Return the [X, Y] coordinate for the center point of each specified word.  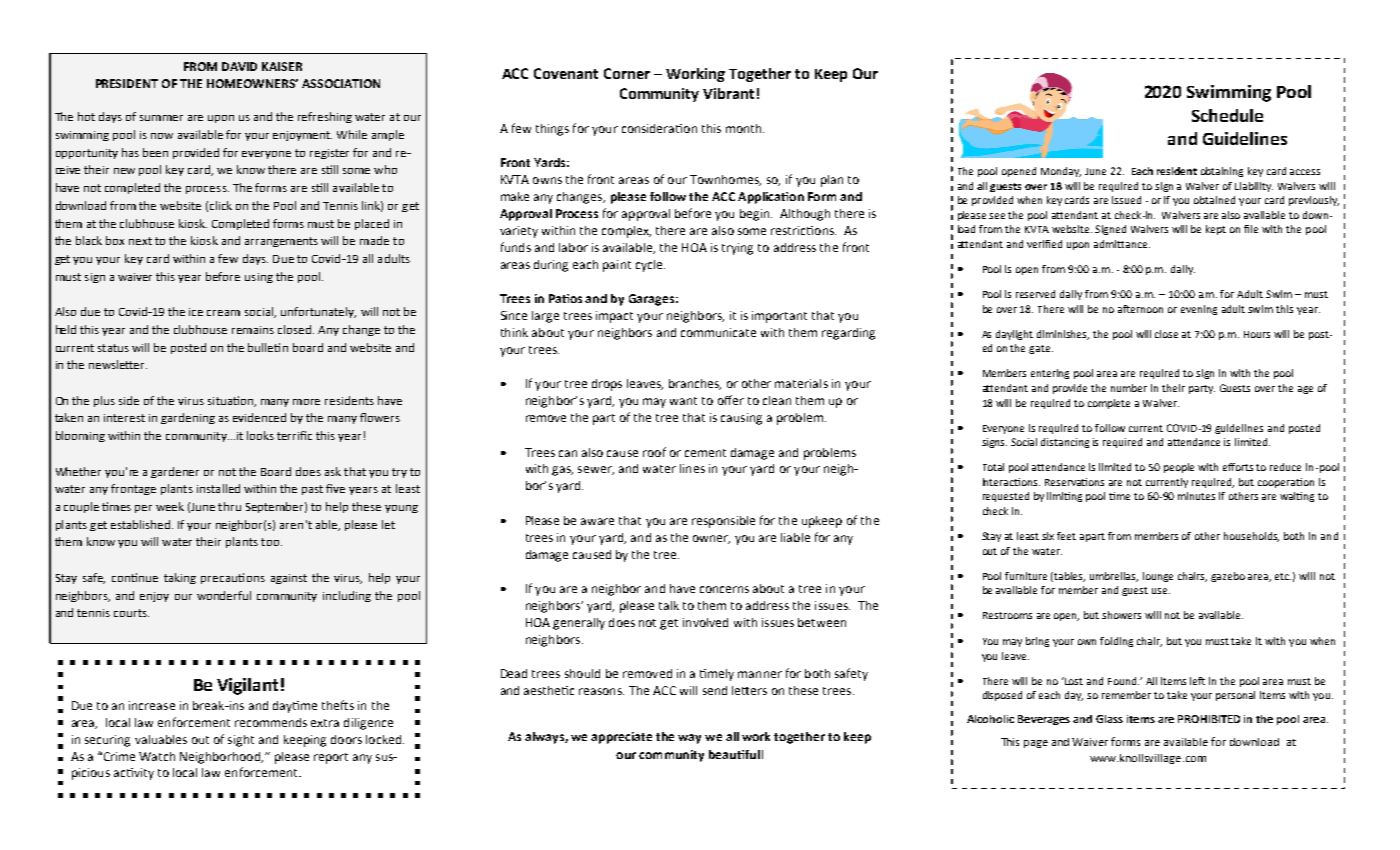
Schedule [1227, 115]
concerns [724, 589]
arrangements [281, 242]
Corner [627, 73]
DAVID [239, 66]
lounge [1158, 577]
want [683, 401]
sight [241, 741]
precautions [233, 578]
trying [737, 249]
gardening [188, 418]
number [1129, 388]
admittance [1122, 244]
